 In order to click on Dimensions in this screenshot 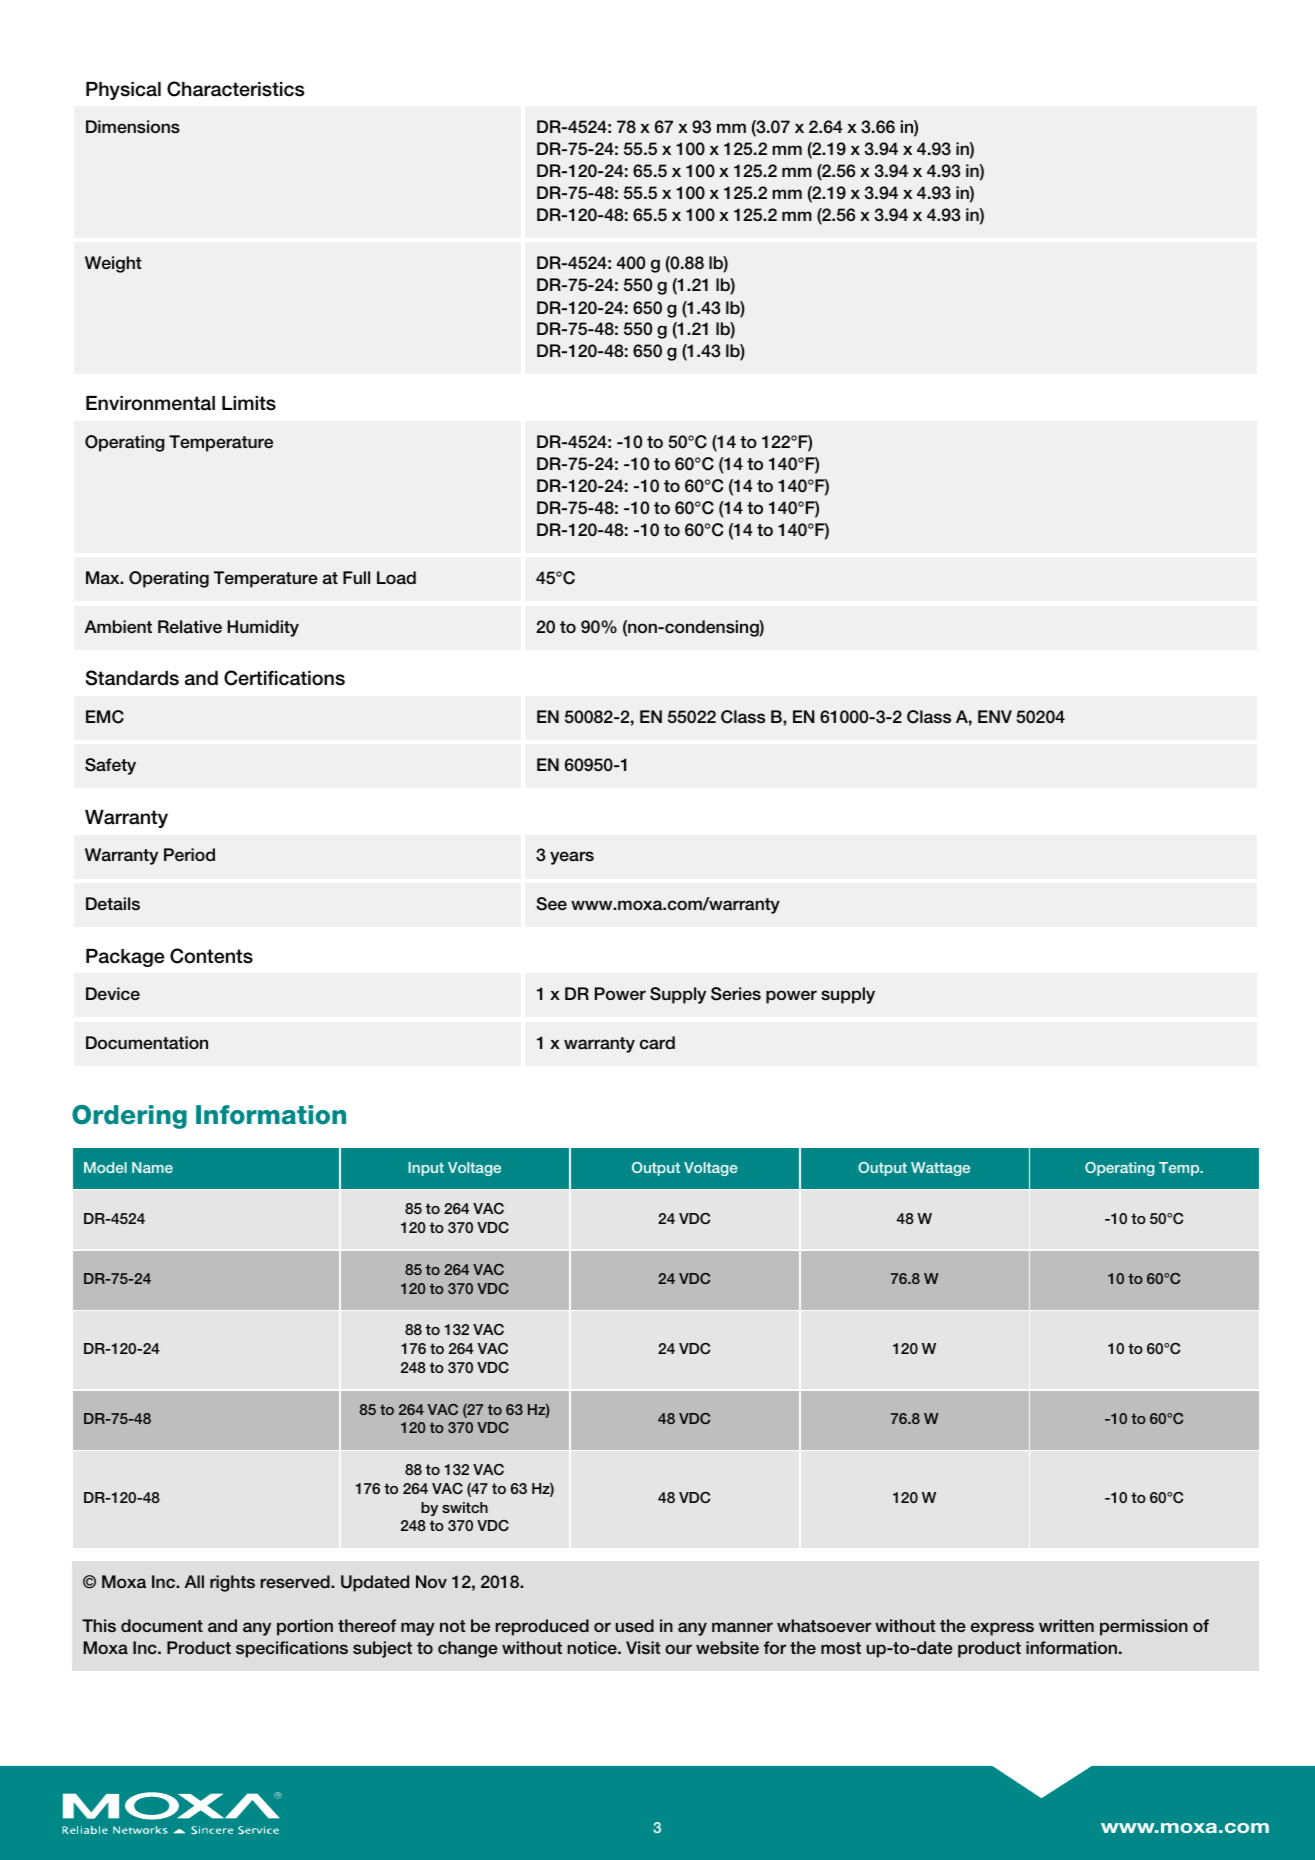, I will do `click(133, 127)`.
